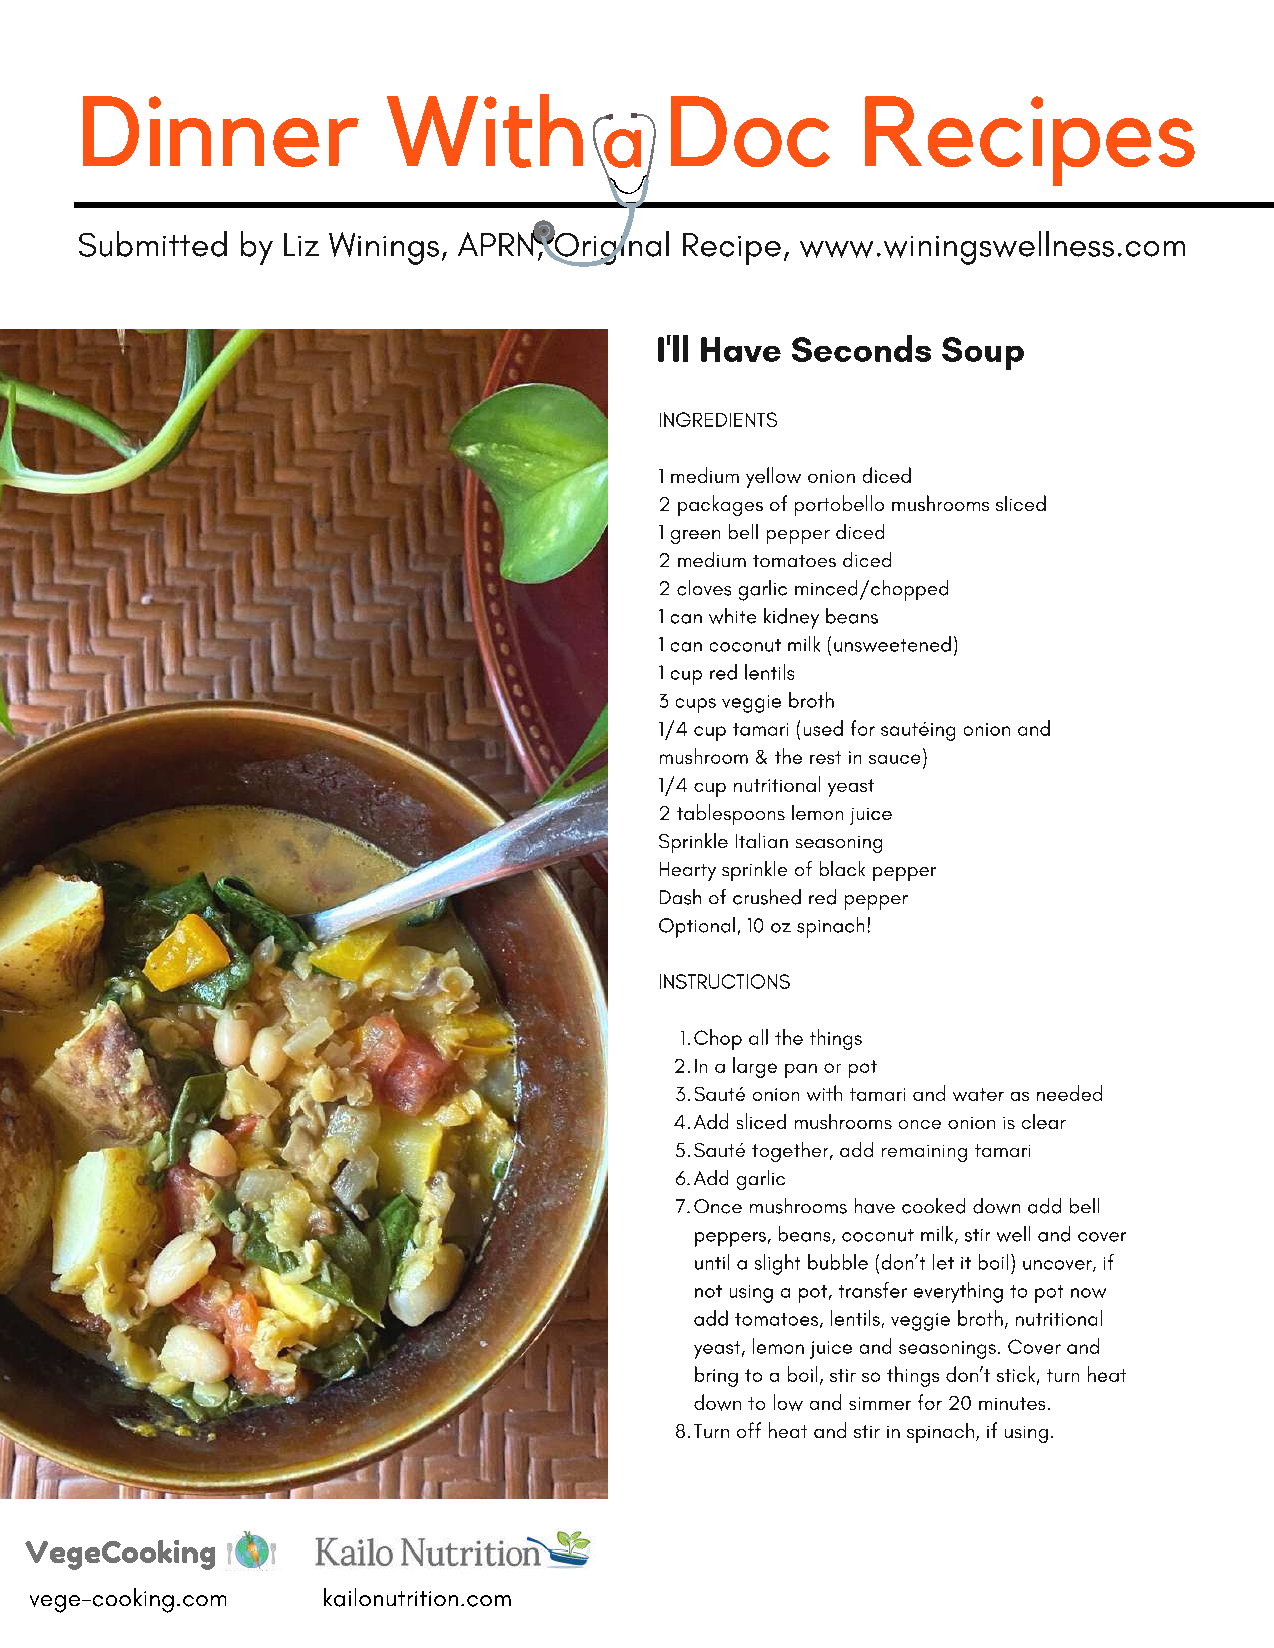 This image has width=1274, height=1648. What do you see at coordinates (695, 537) in the image?
I see `green` at bounding box center [695, 537].
